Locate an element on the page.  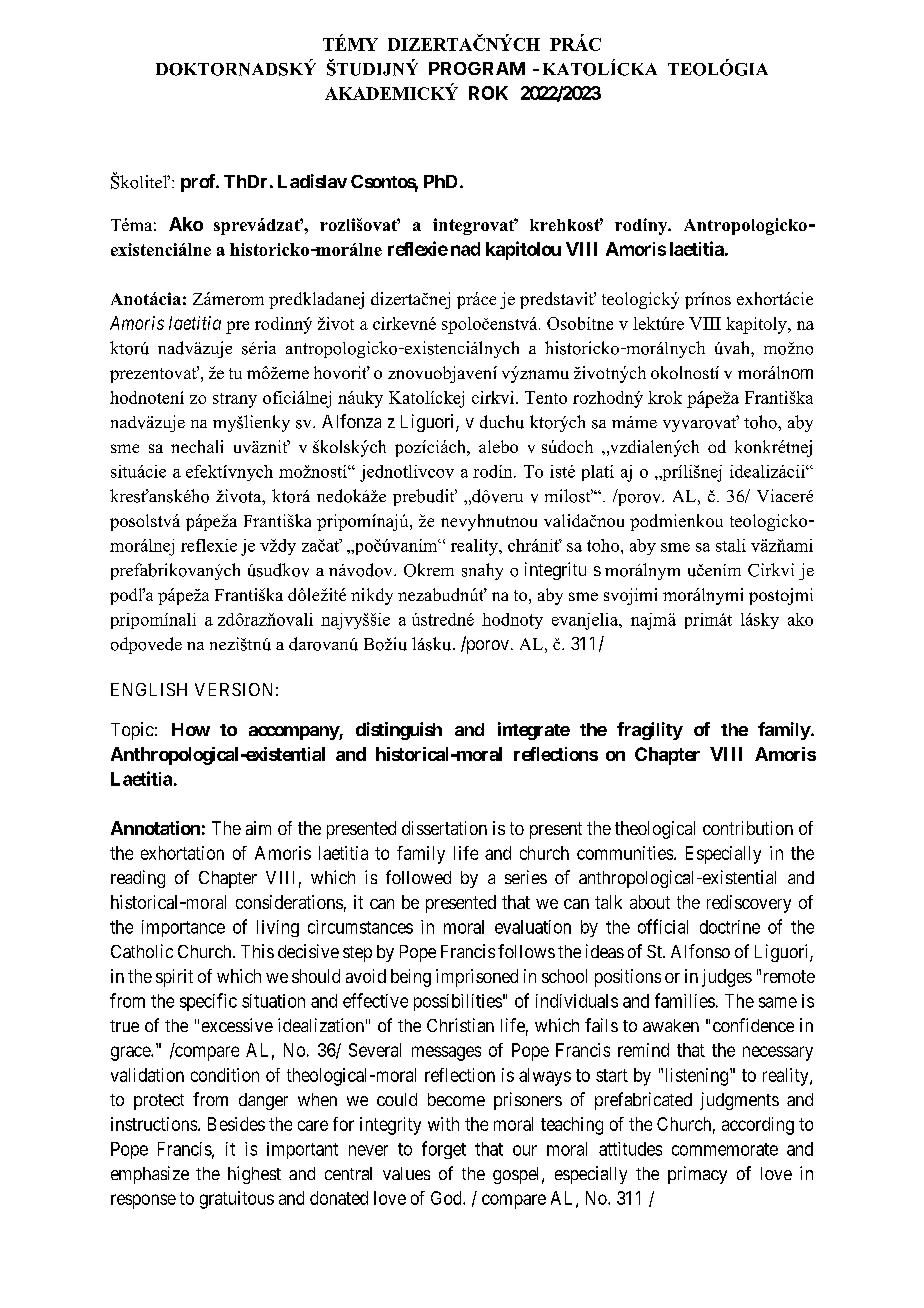
integrate is located at coordinates (534, 731).
